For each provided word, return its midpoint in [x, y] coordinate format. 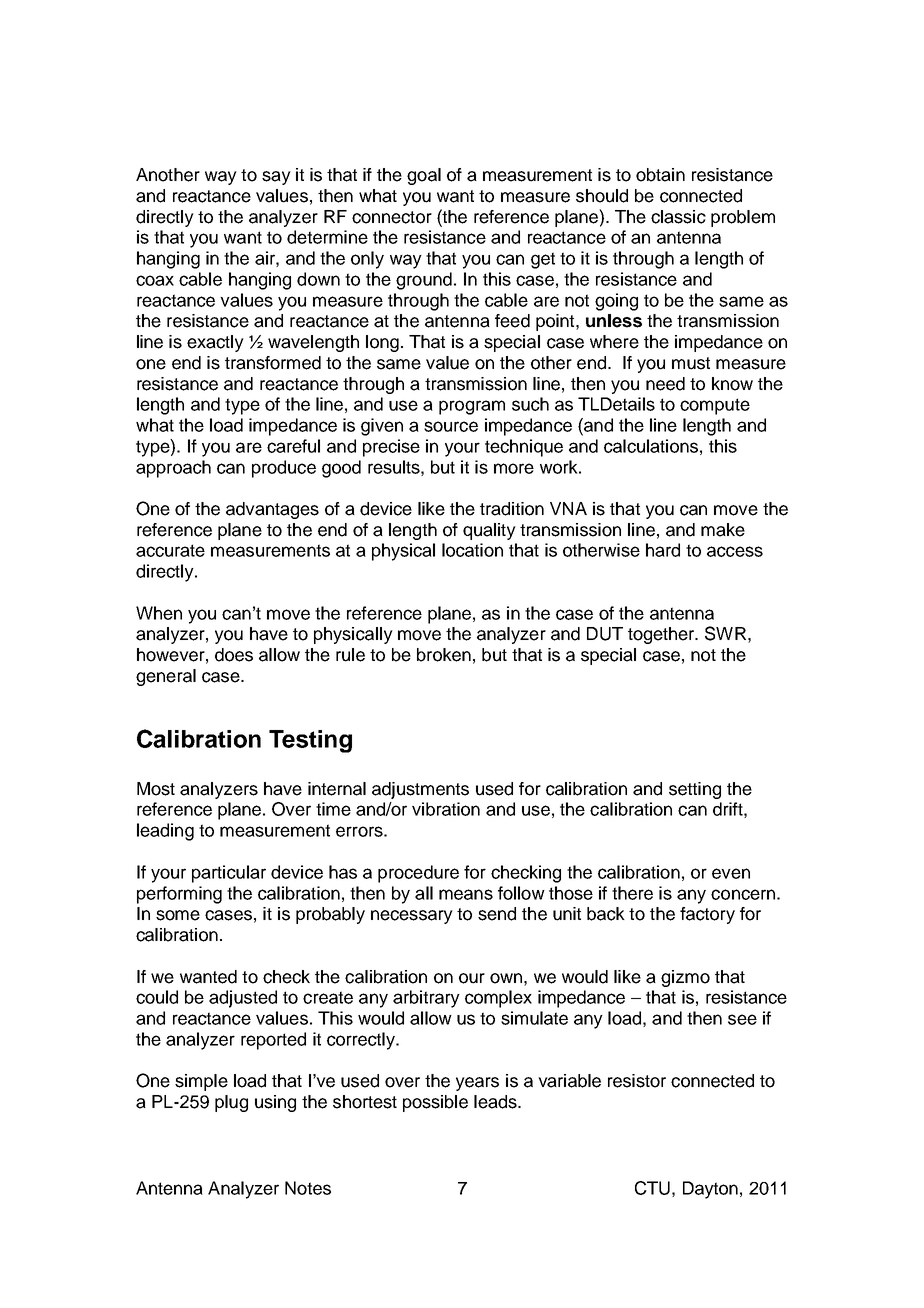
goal [424, 176]
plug [231, 1103]
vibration [446, 809]
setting [695, 790]
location [472, 550]
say [276, 178]
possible [435, 1103]
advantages [272, 510]
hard [663, 550]
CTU [652, 1188]
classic [678, 217]
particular [229, 874]
